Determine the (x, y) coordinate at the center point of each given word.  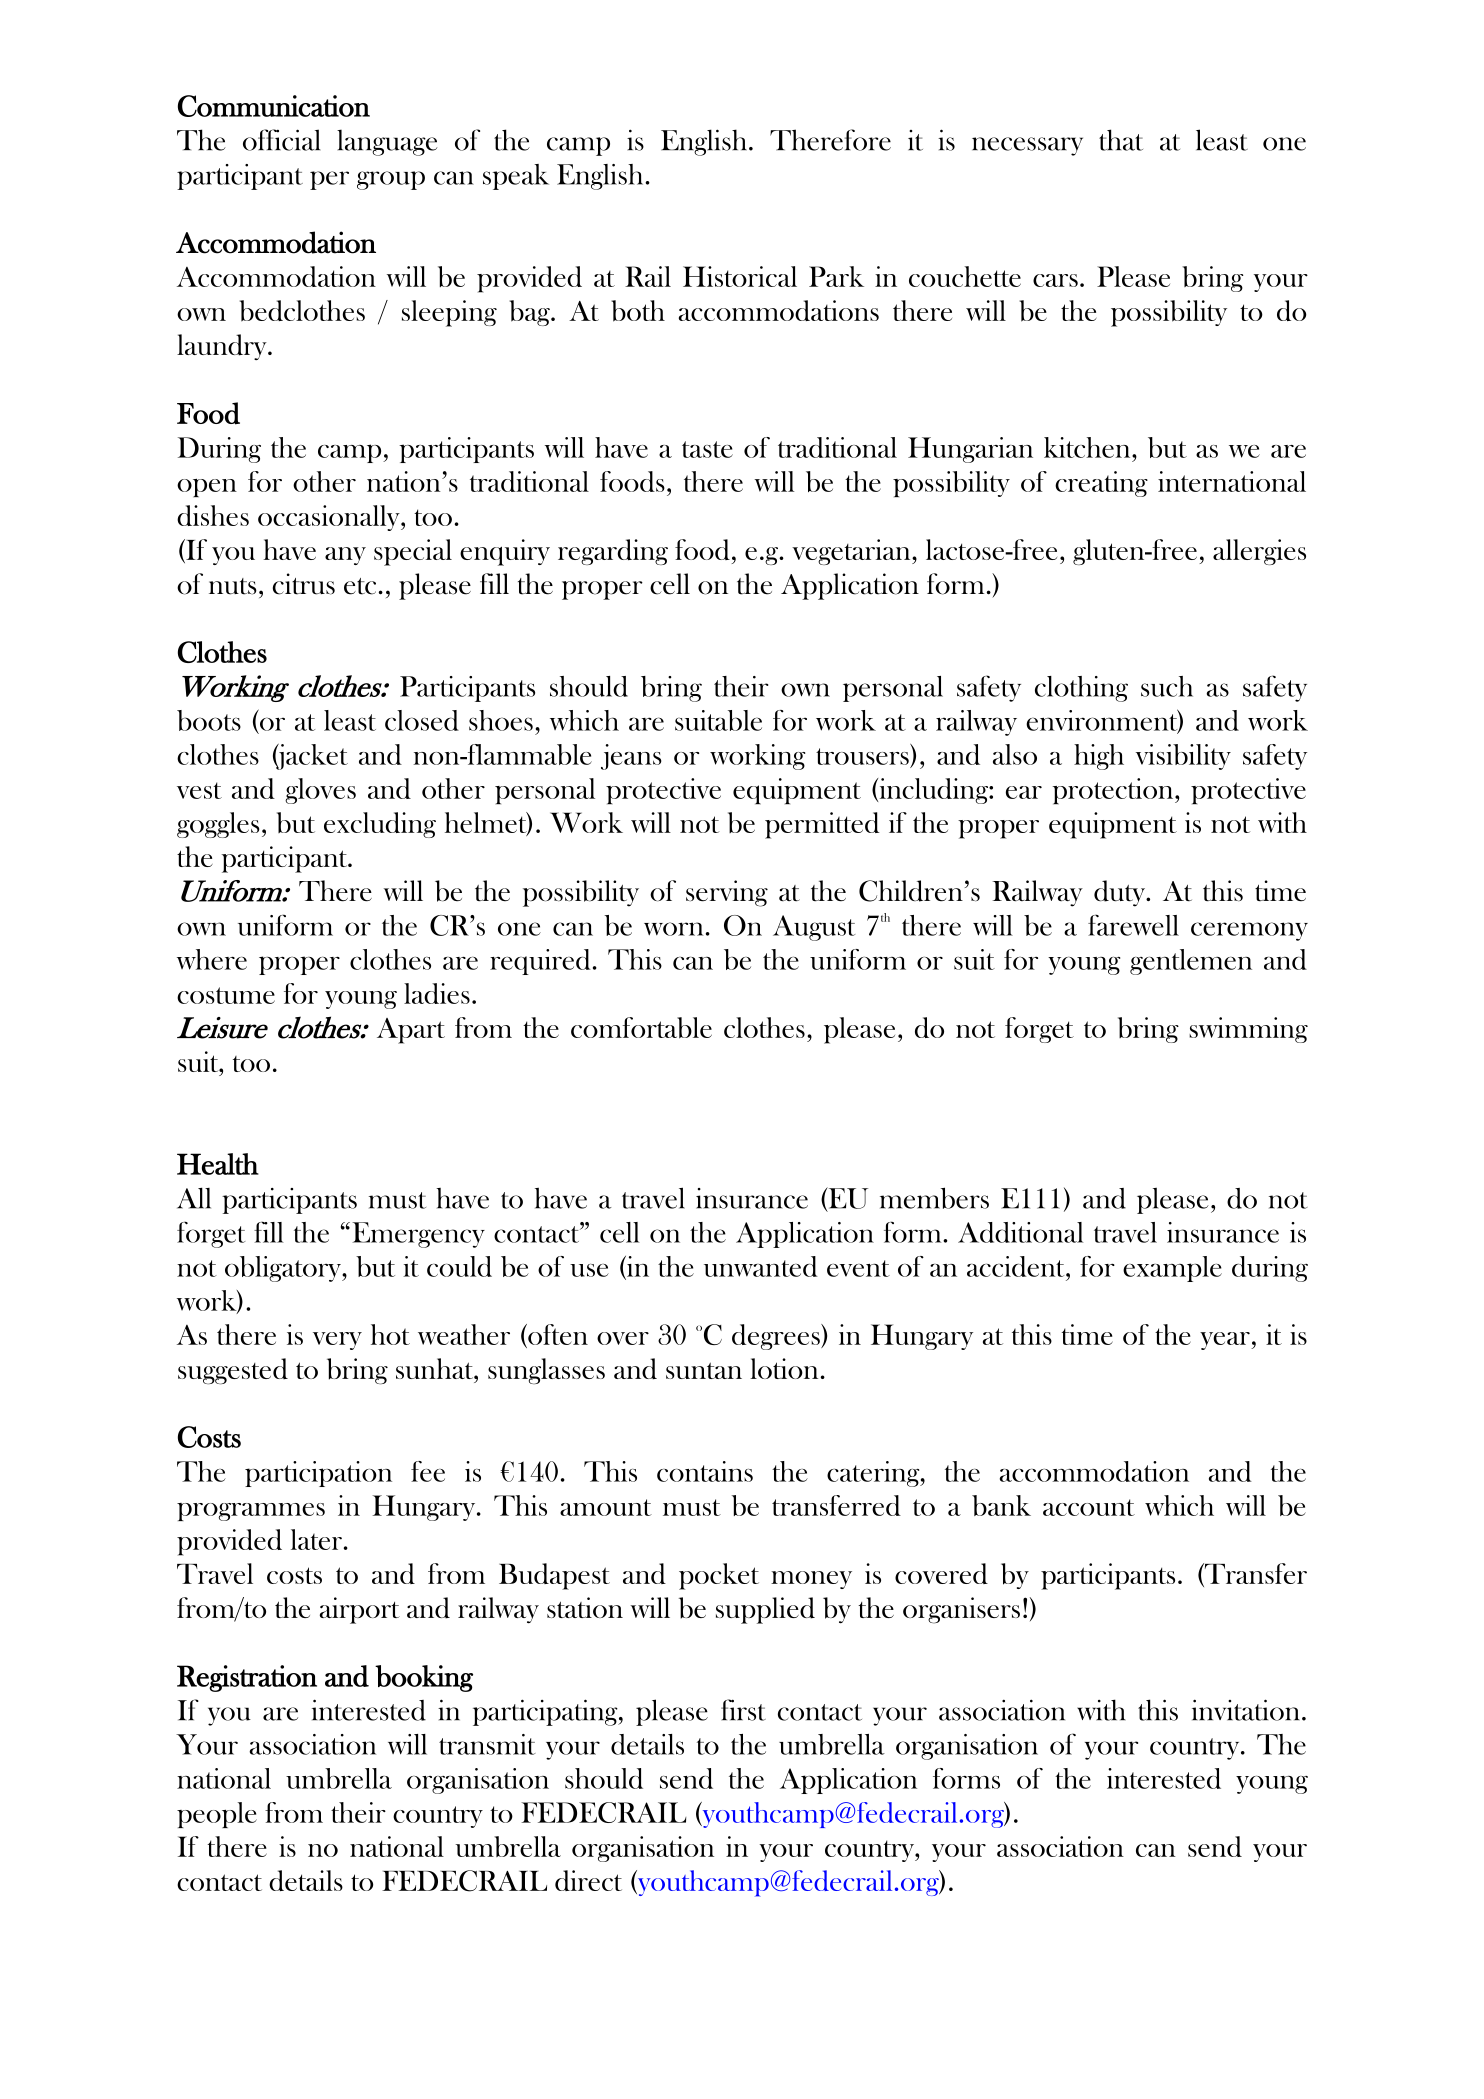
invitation (1246, 1710)
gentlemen (1191, 962)
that (1121, 140)
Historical (740, 276)
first (743, 1710)
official (281, 140)
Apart (411, 1031)
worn (673, 929)
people (217, 1815)
